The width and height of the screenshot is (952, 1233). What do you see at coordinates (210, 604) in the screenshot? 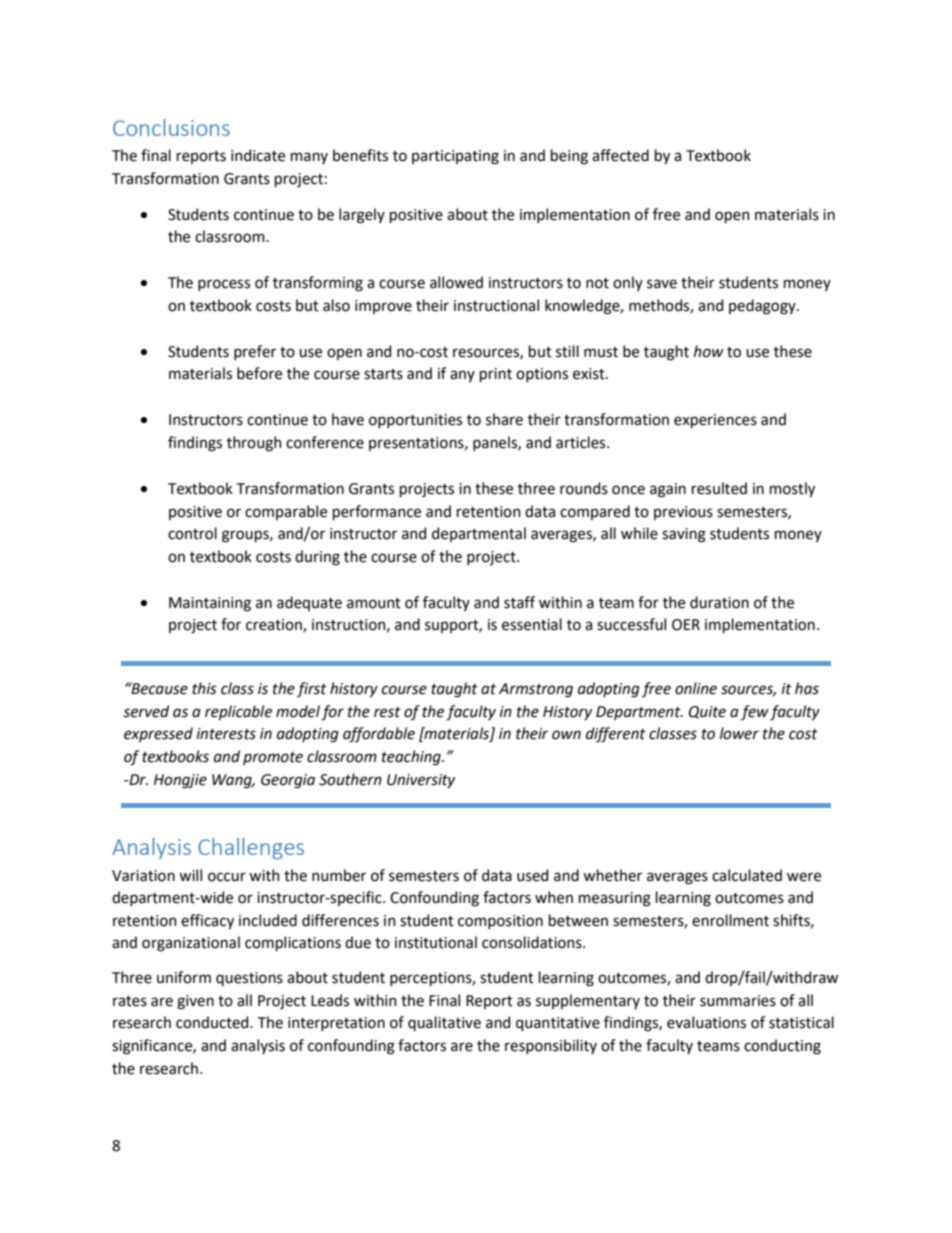
I see `Maintaining` at bounding box center [210, 604].
